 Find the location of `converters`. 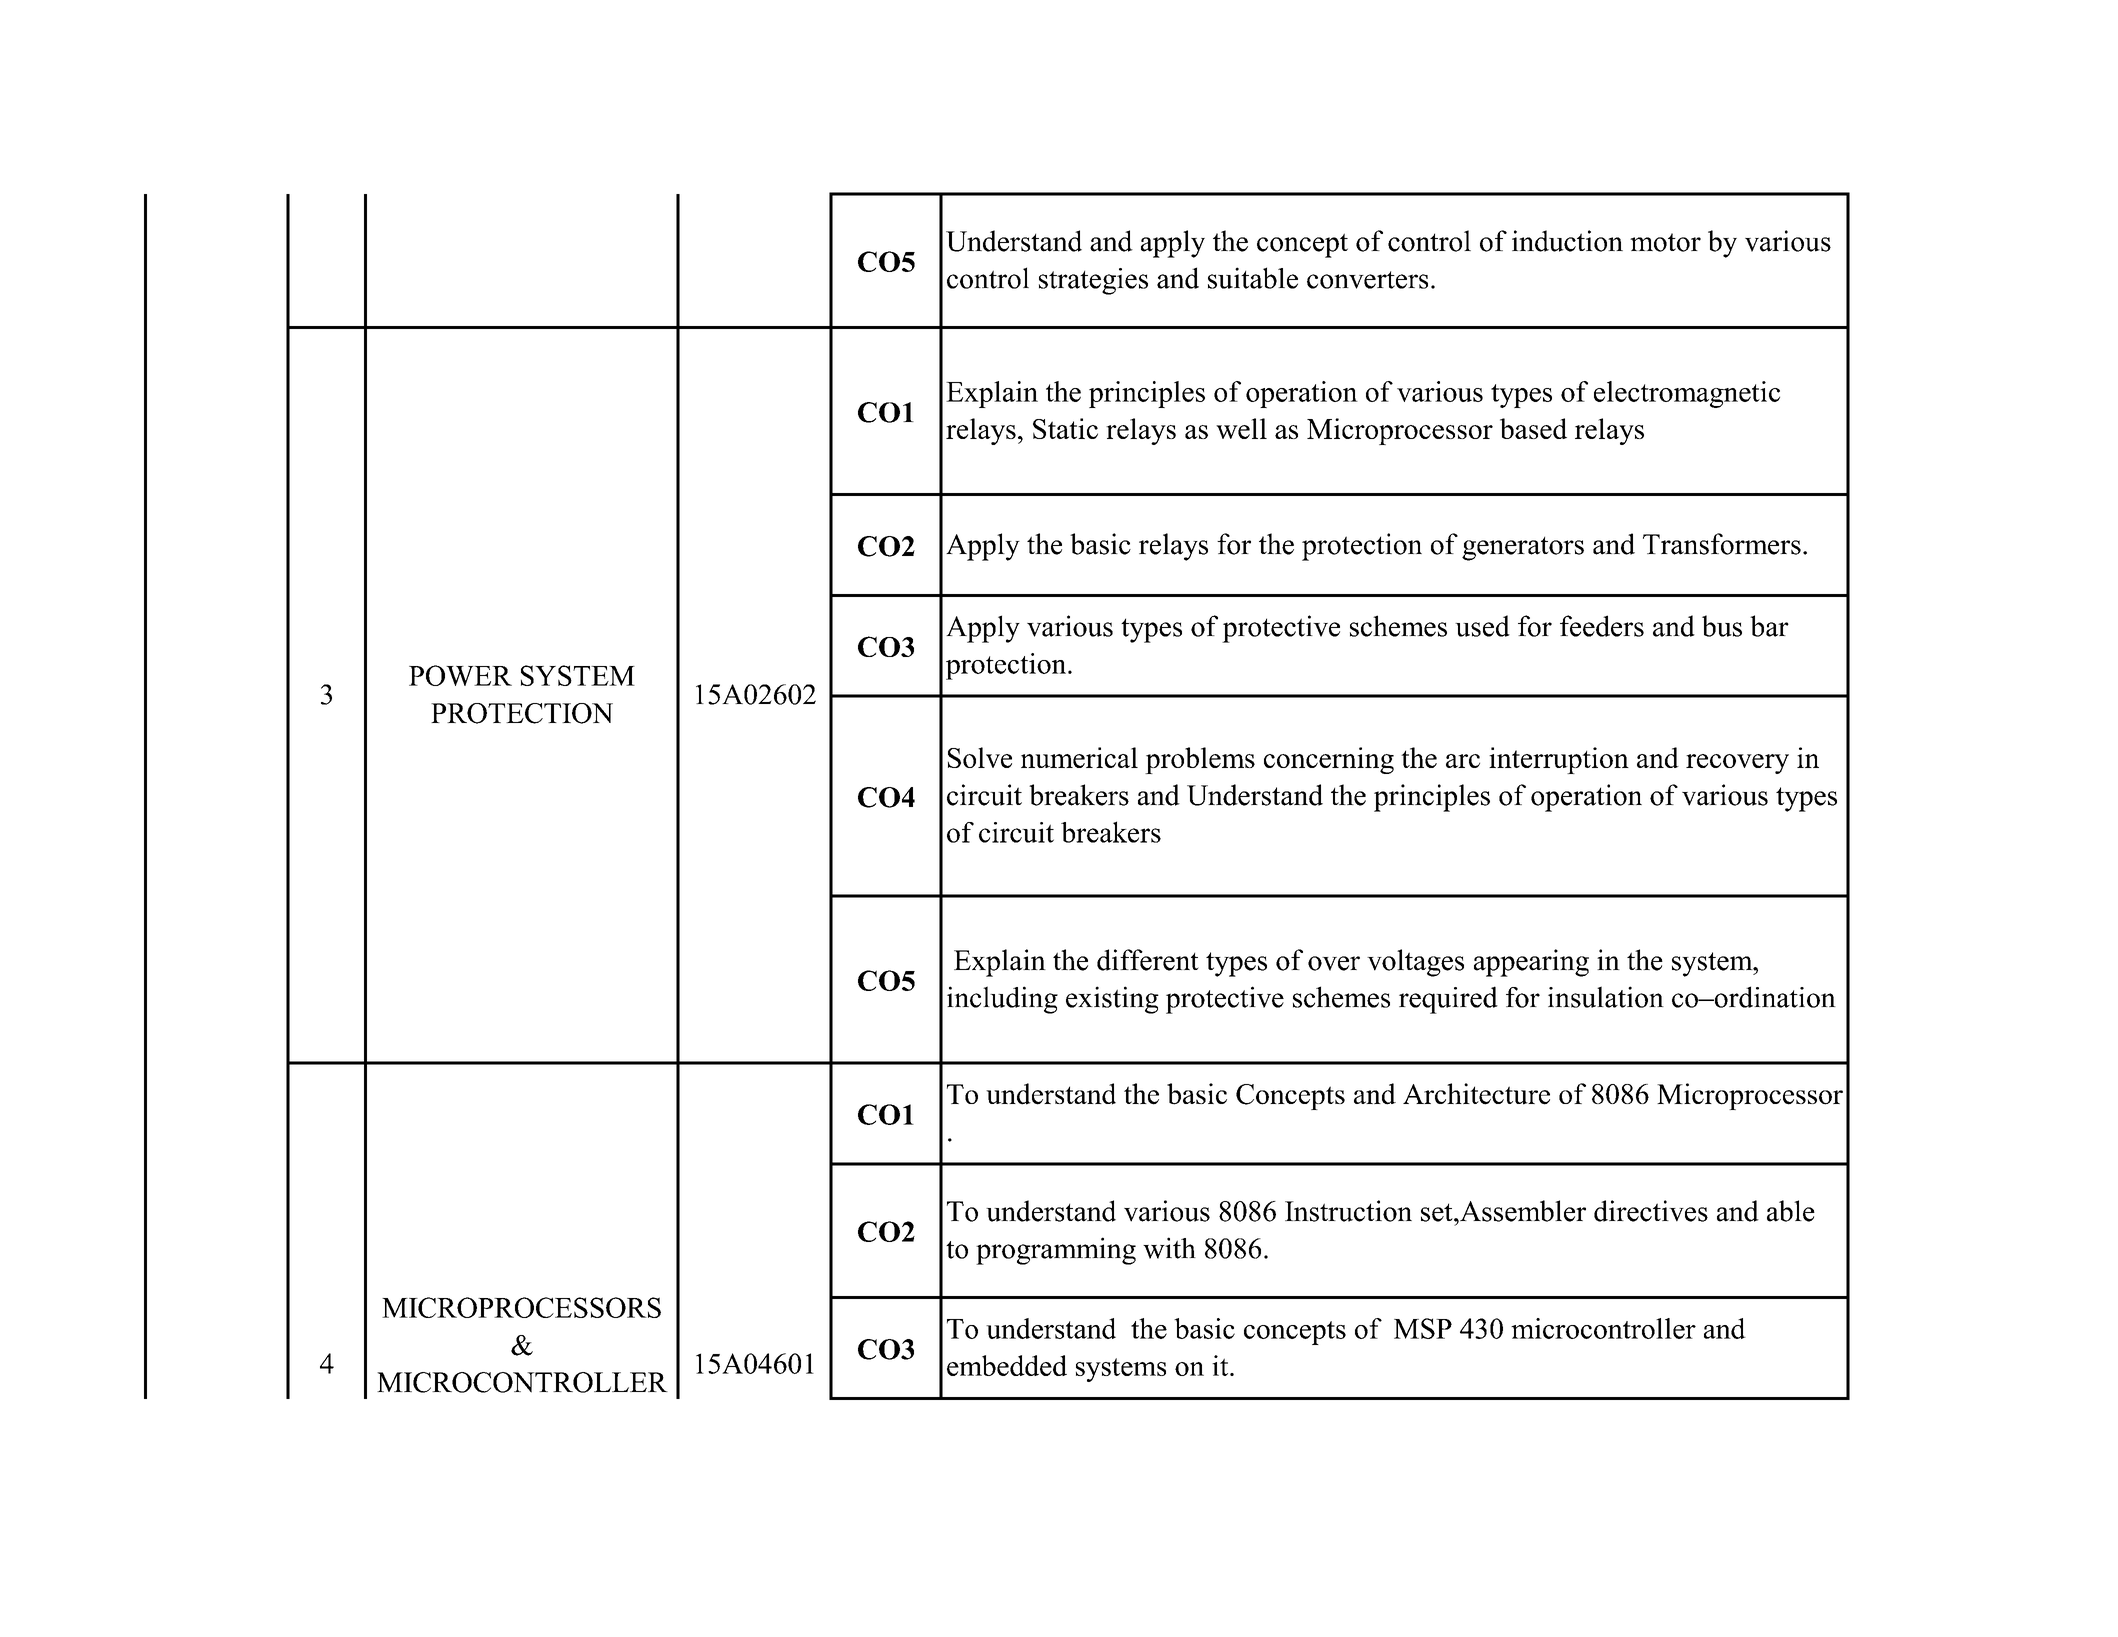

converters is located at coordinates (1367, 280).
